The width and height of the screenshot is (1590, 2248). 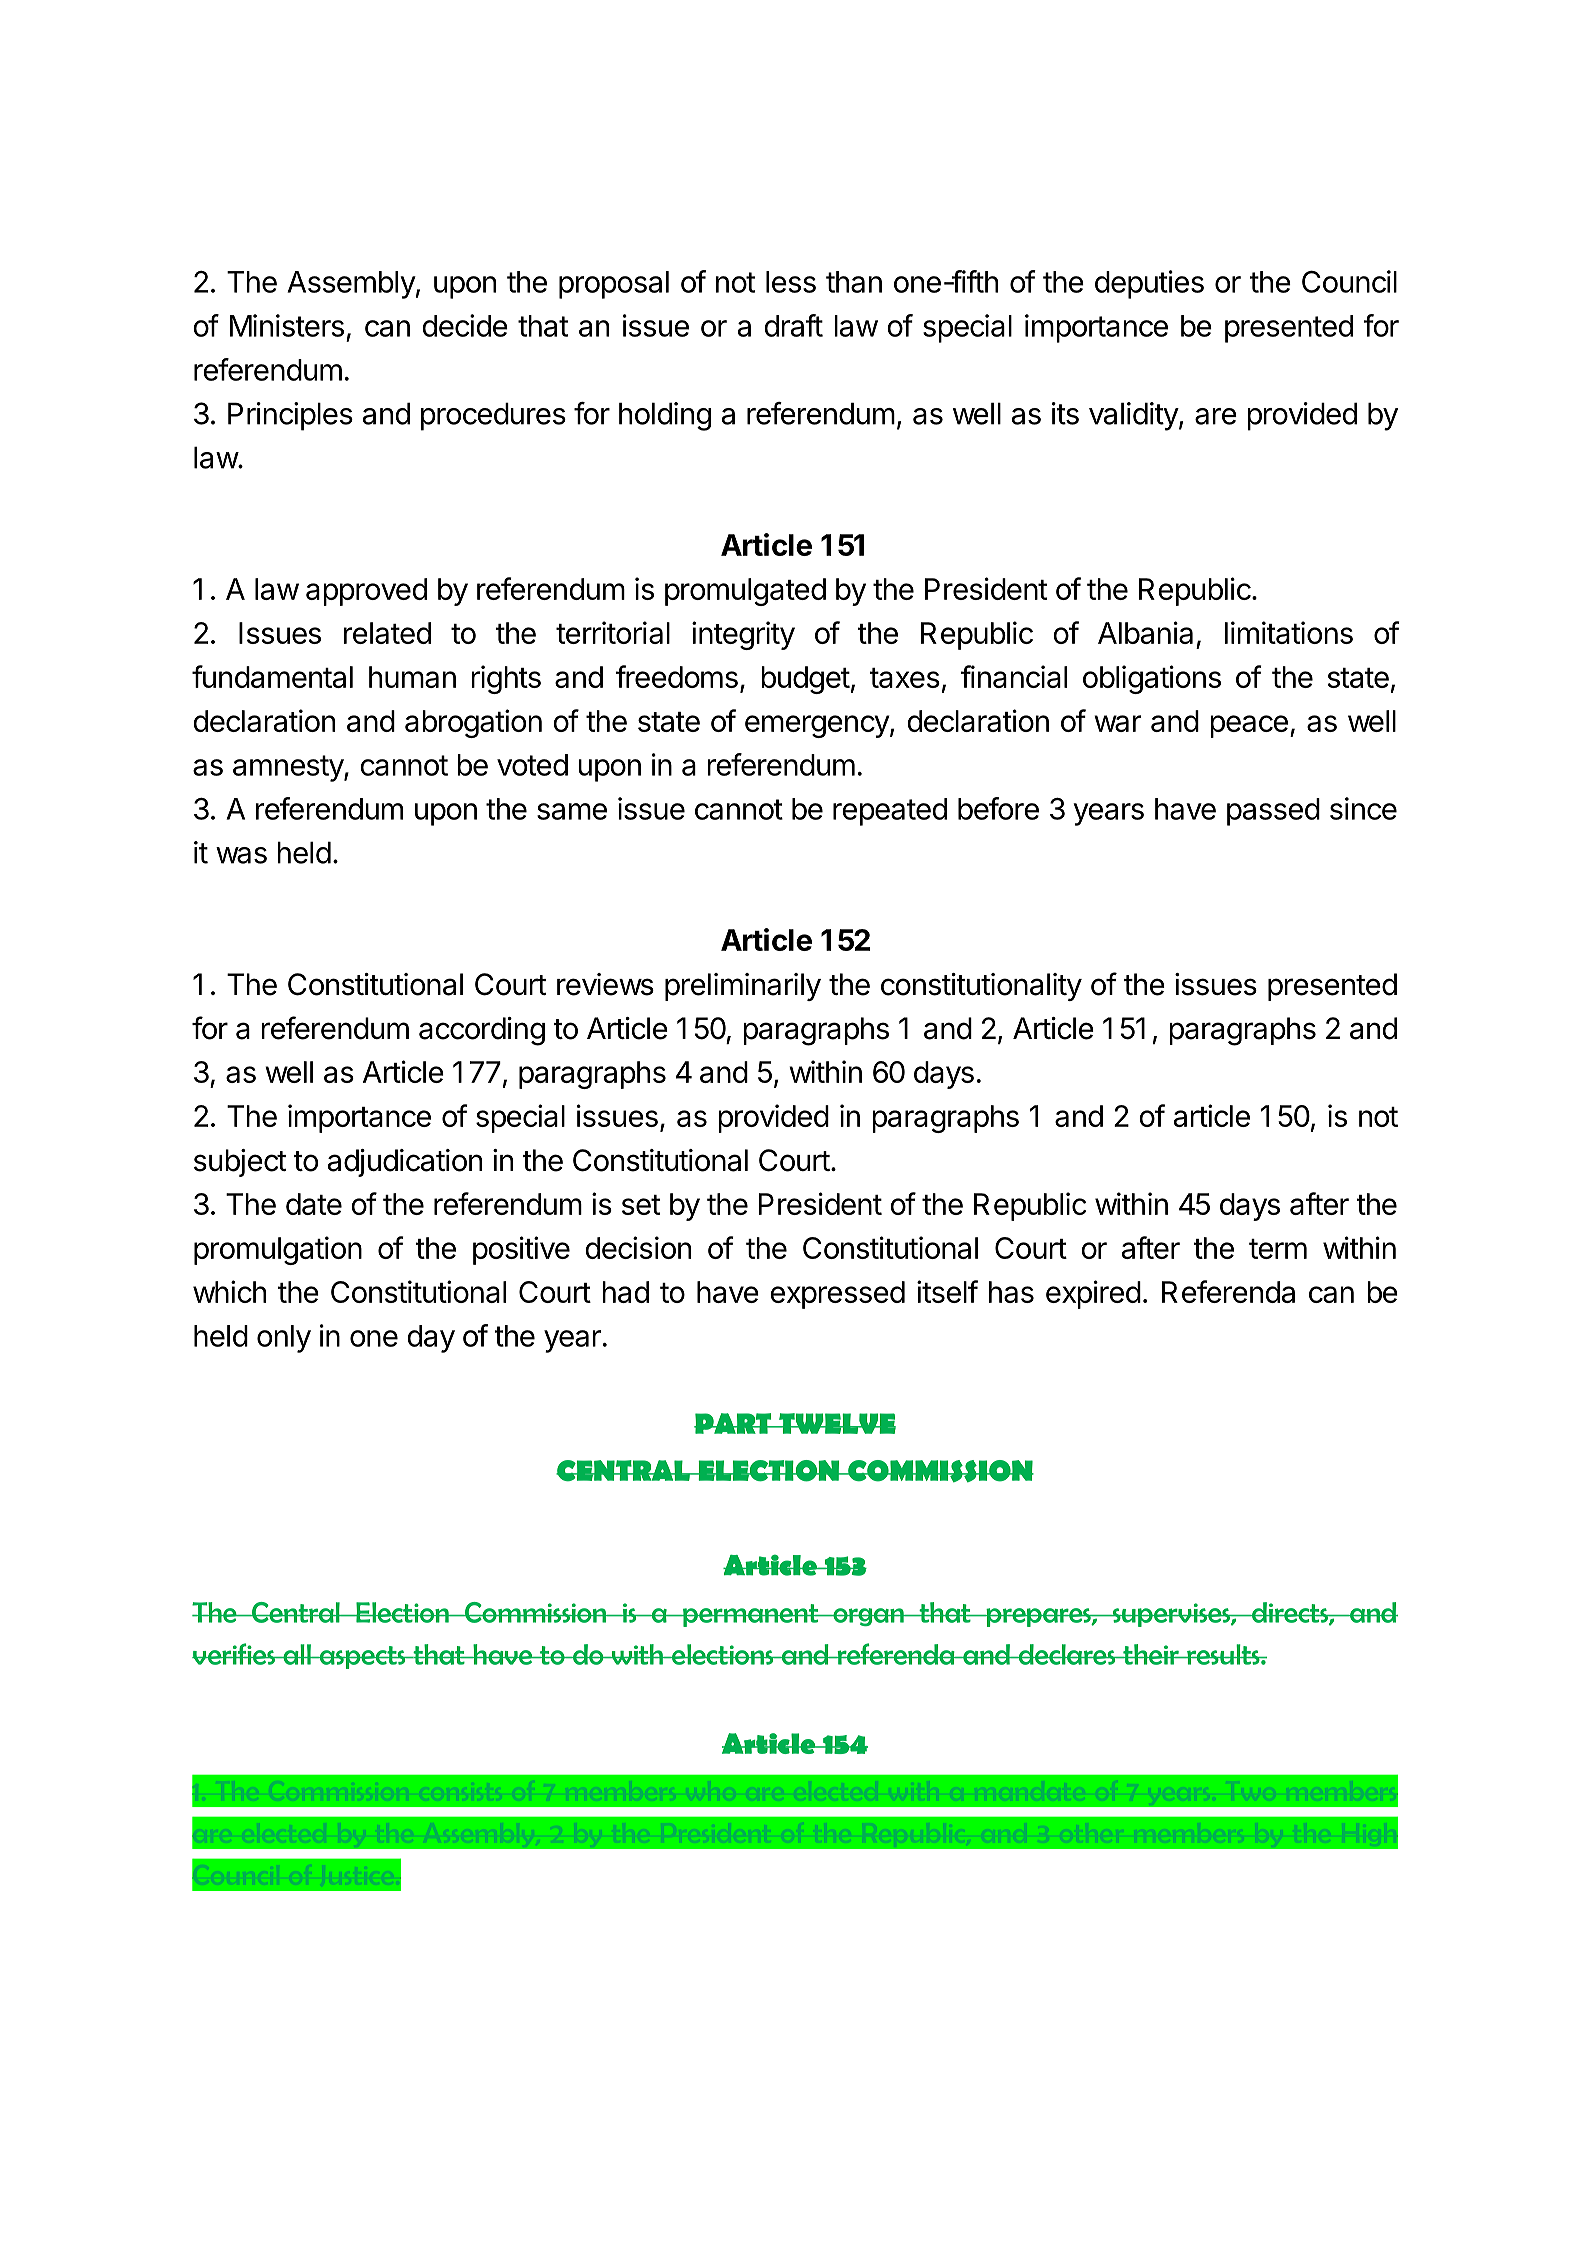 I want to click on limitations, so click(x=1289, y=632).
